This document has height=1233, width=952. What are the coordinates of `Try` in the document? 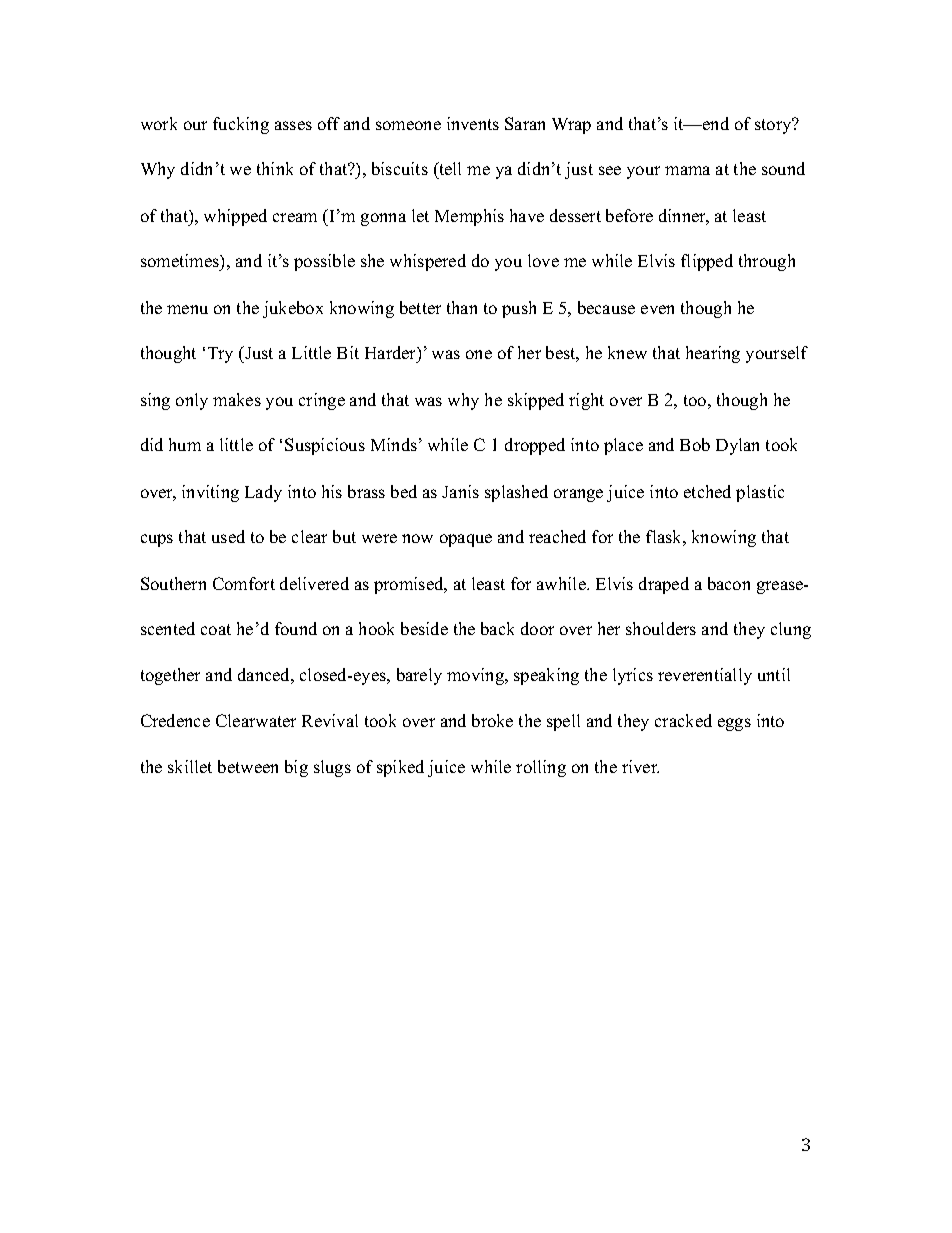 It's located at (220, 355).
